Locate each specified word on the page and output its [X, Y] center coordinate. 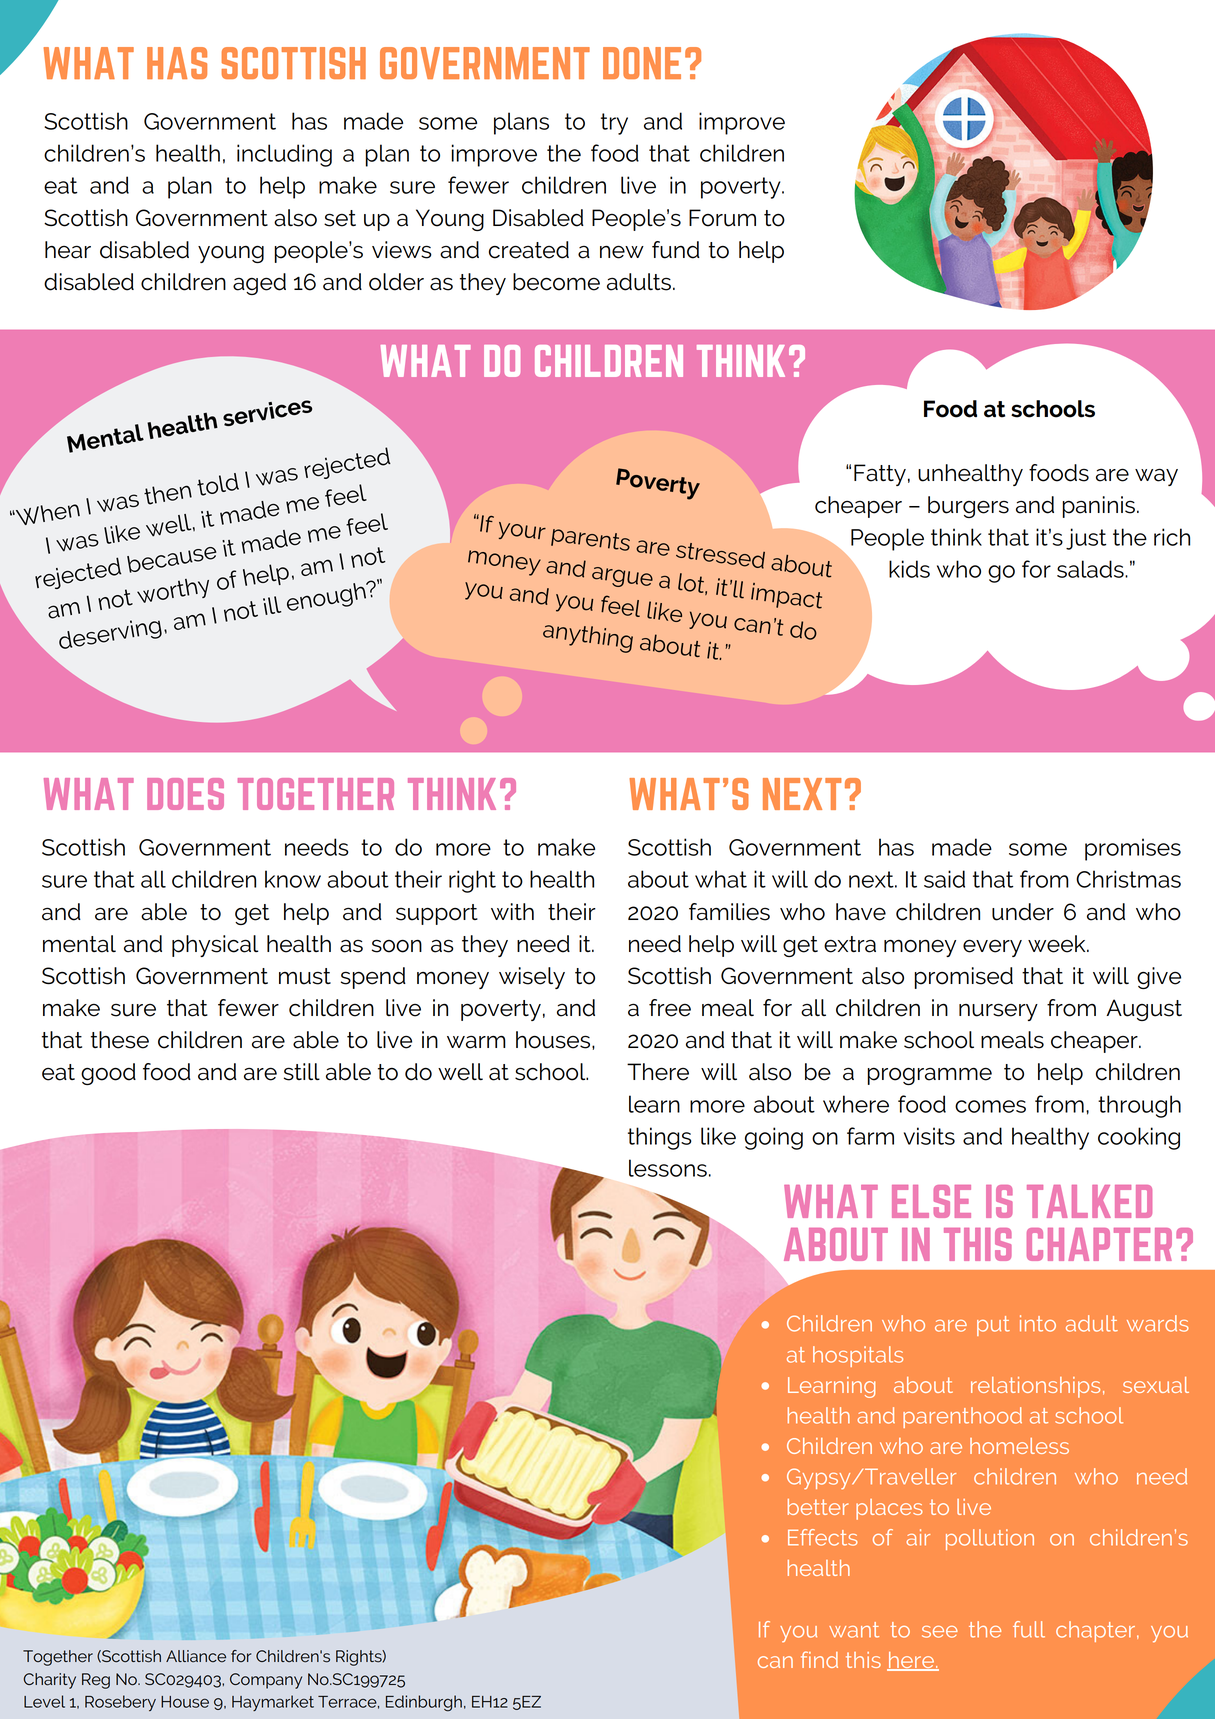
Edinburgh [424, 1703]
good [108, 1074]
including [284, 155]
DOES [185, 794]
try [614, 124]
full [1029, 1629]
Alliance [196, 1656]
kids [909, 569]
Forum [722, 218]
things [660, 1138]
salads [1091, 569]
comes [990, 1106]
